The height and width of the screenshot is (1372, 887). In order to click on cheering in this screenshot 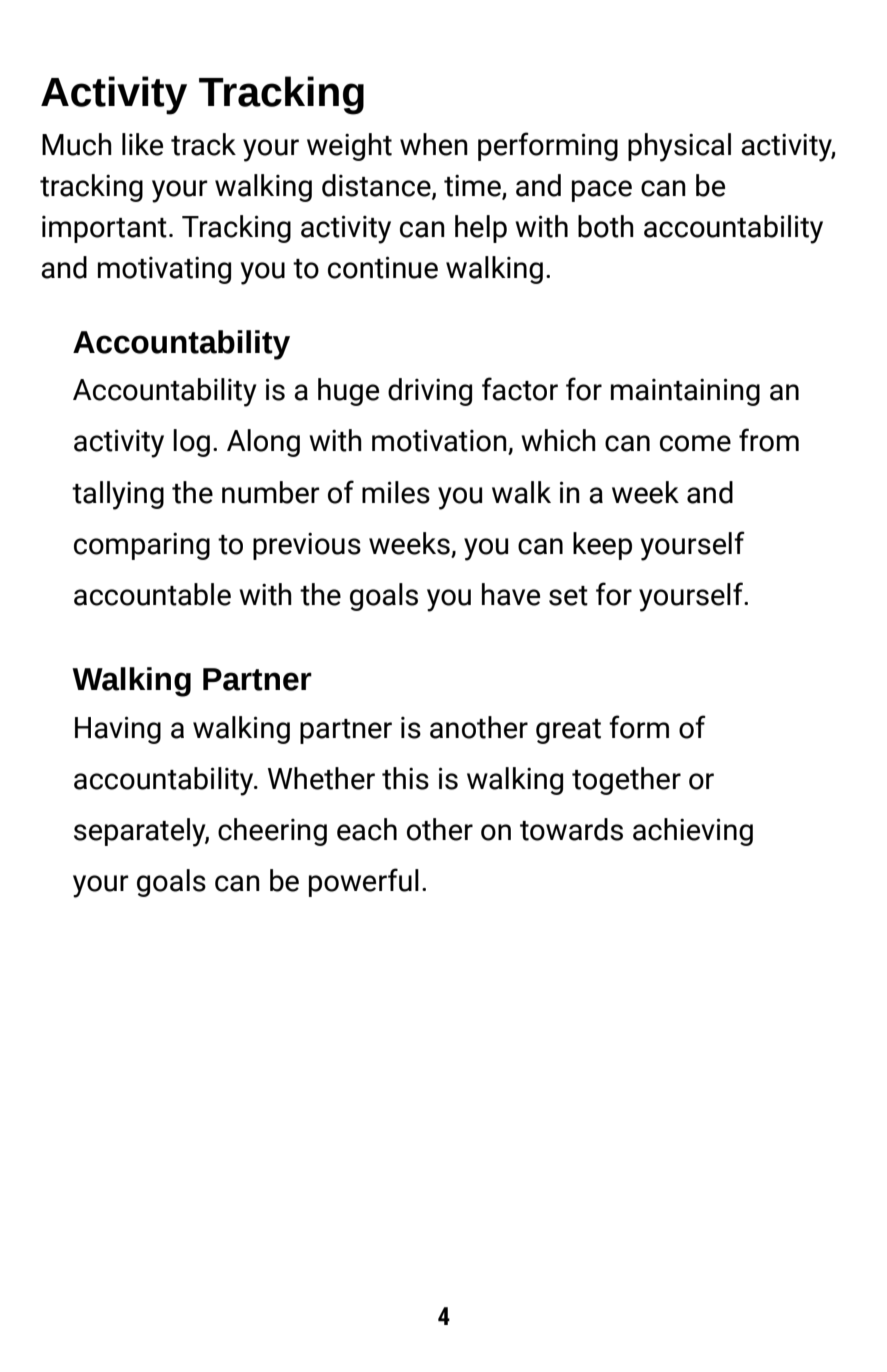, I will do `click(272, 832)`.
